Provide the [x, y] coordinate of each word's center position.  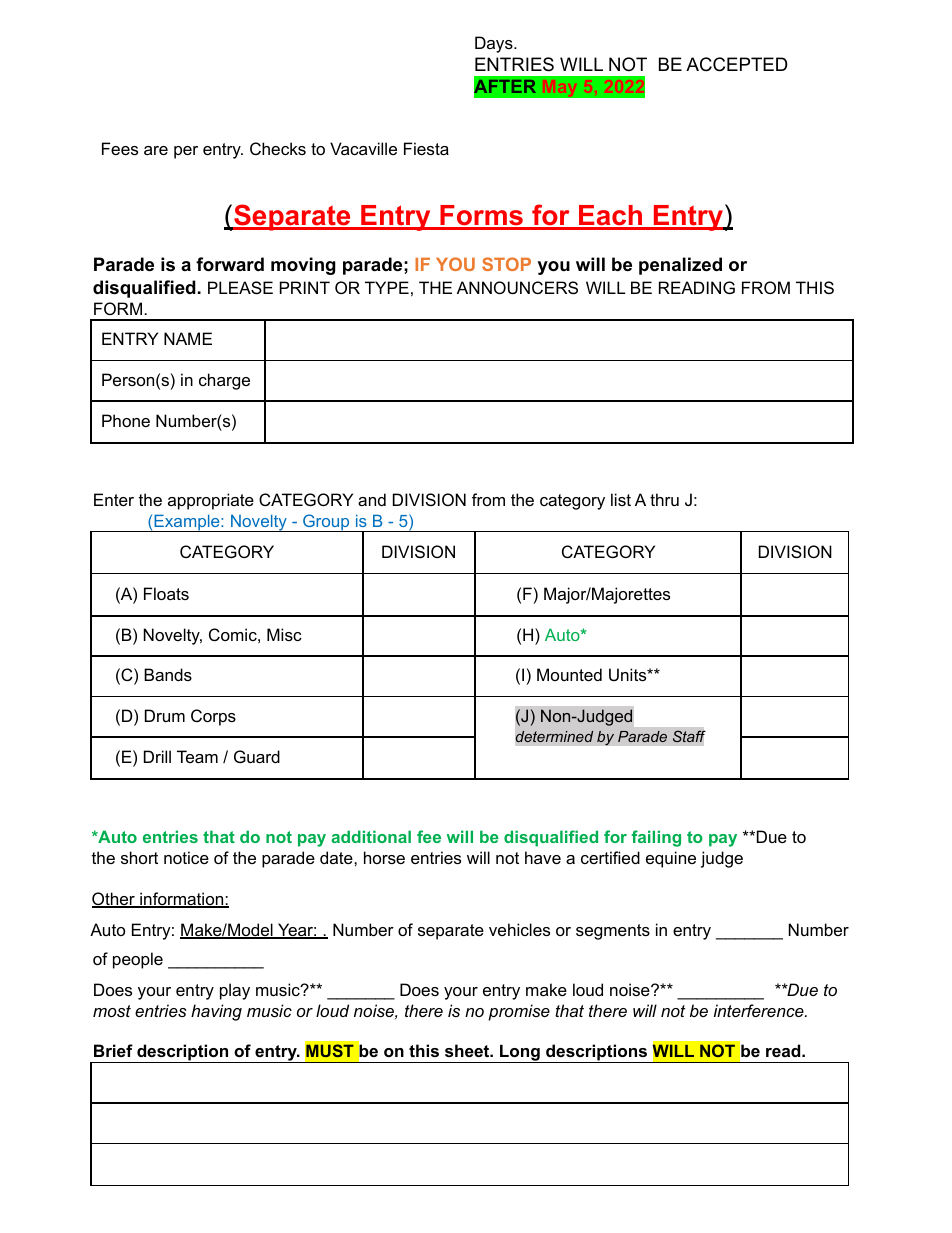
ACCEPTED [737, 64]
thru [664, 499]
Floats [166, 593]
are [156, 150]
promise [519, 1012]
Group [326, 523]
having [216, 1012]
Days [495, 44]
